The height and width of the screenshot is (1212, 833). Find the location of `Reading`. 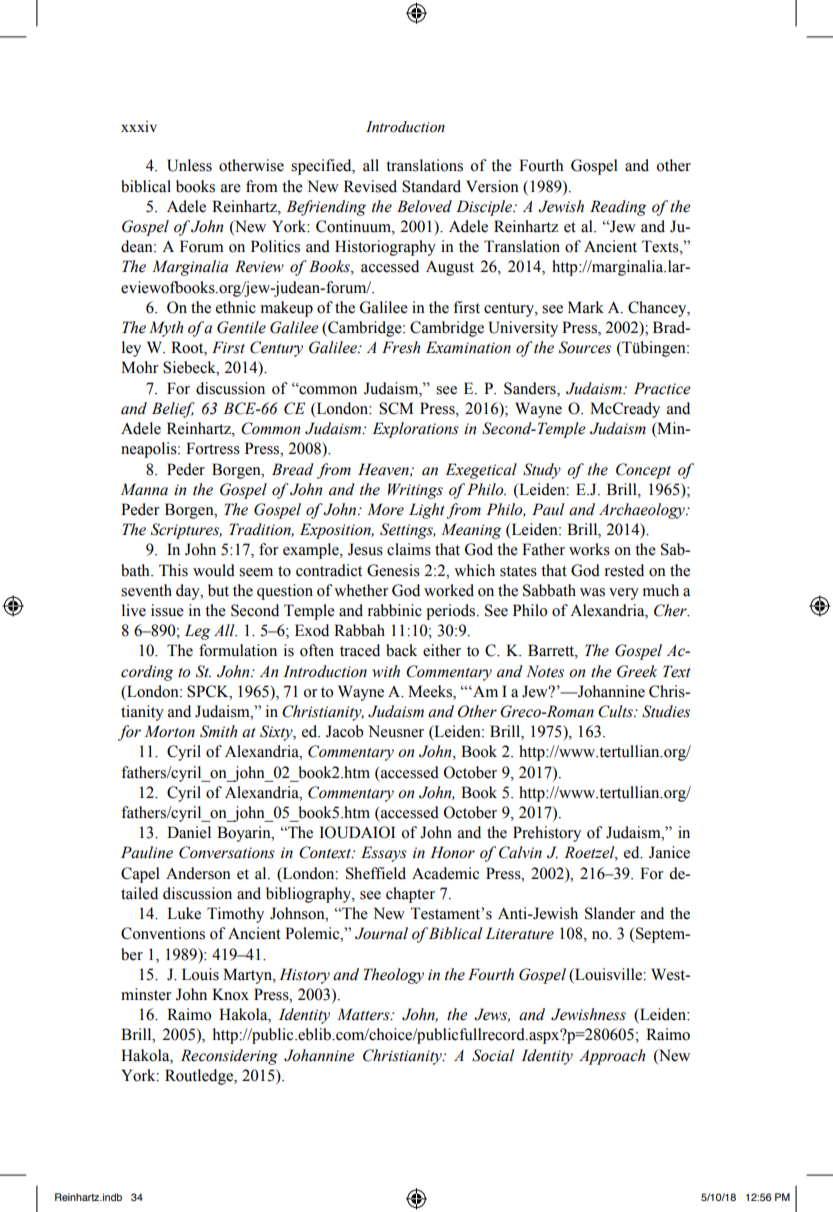

Reading is located at coordinates (618, 208).
